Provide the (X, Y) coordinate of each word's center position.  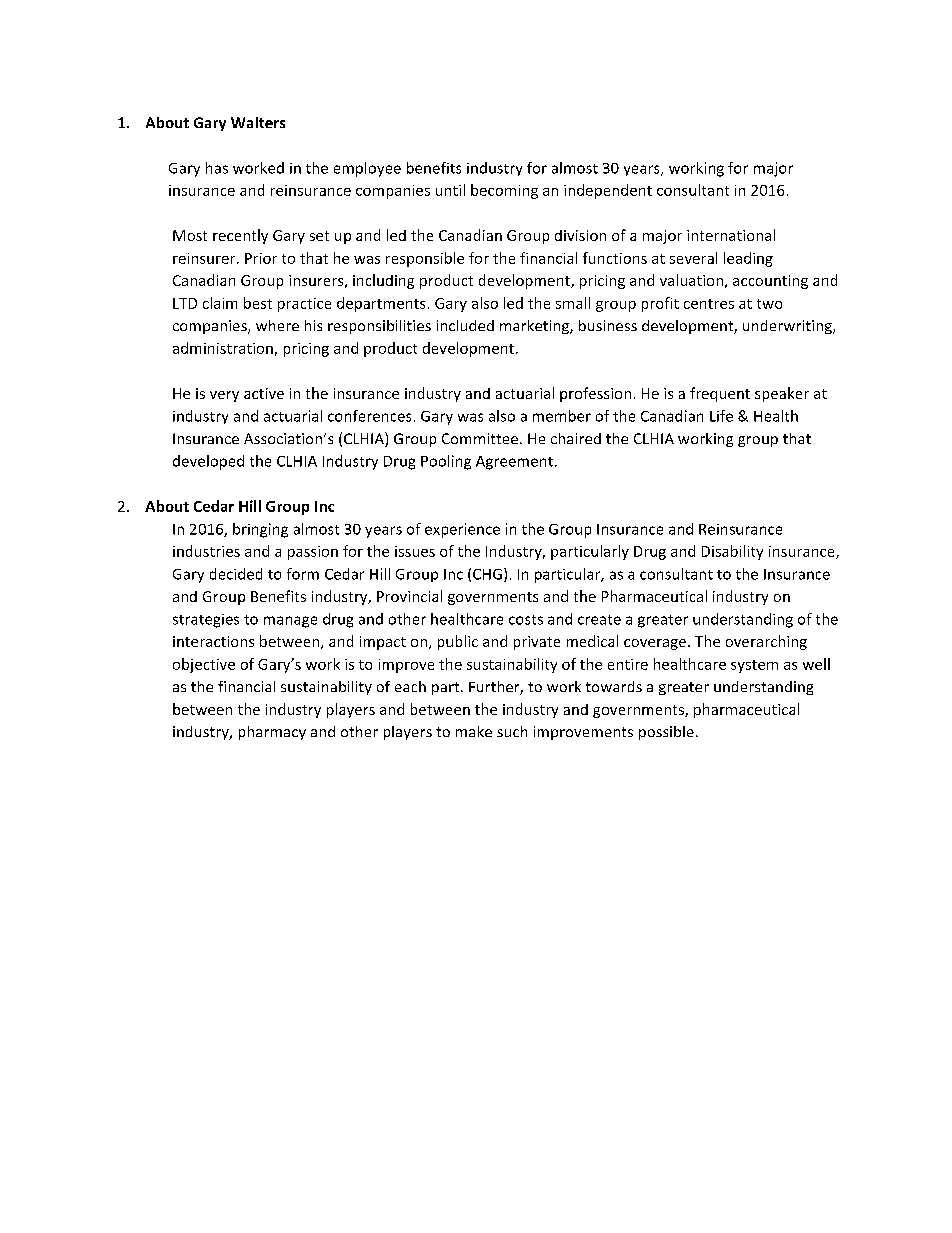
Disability (732, 552)
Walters (258, 122)
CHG (487, 574)
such (512, 731)
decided (236, 574)
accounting (770, 282)
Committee (480, 438)
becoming (504, 191)
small (573, 303)
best (258, 303)
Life (721, 416)
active (264, 393)
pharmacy (272, 733)
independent (608, 191)
